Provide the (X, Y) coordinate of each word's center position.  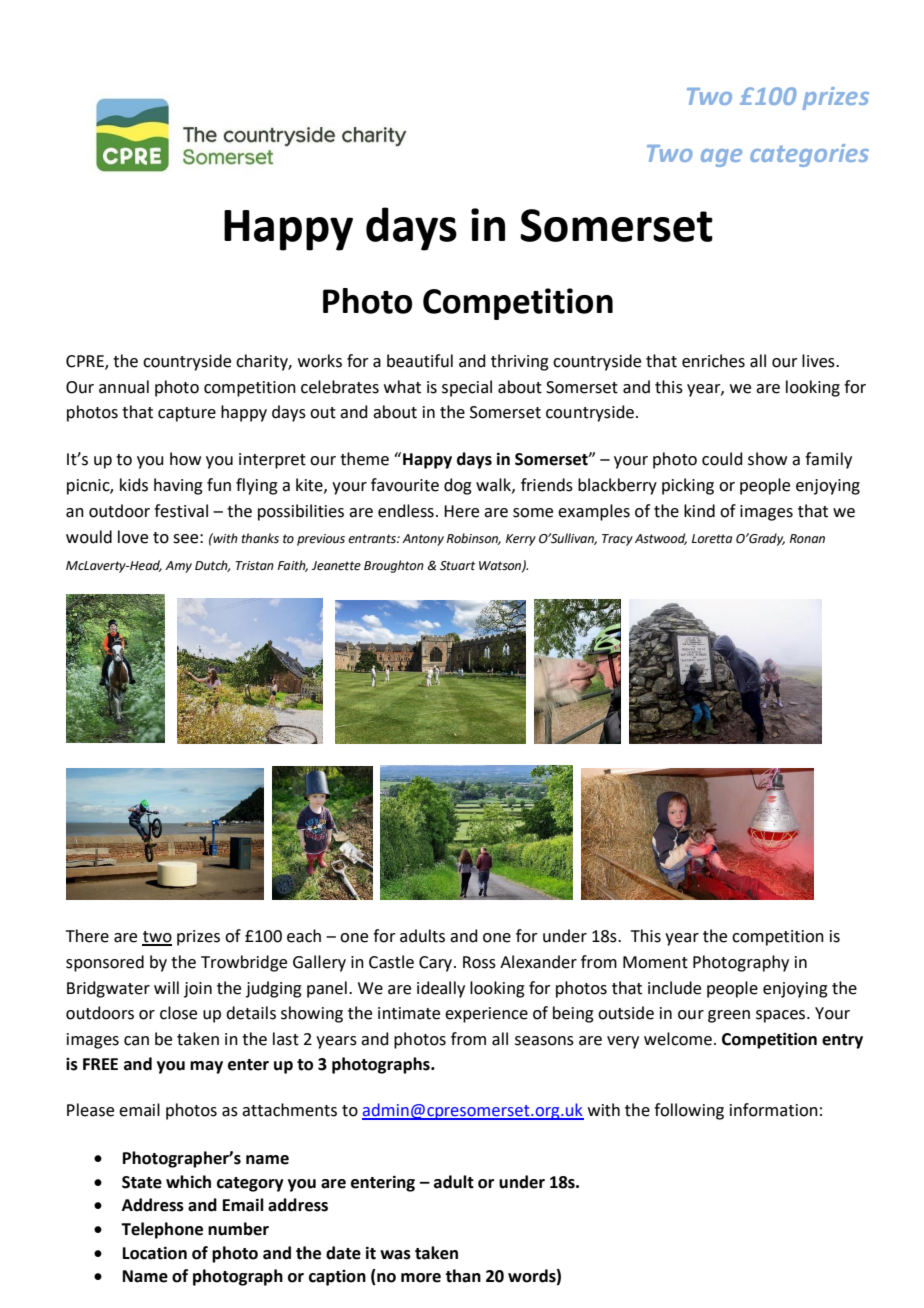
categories (809, 155)
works (320, 361)
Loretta (712, 539)
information (774, 1110)
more (421, 1278)
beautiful (420, 361)
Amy (178, 567)
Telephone (162, 1230)
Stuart (458, 566)
